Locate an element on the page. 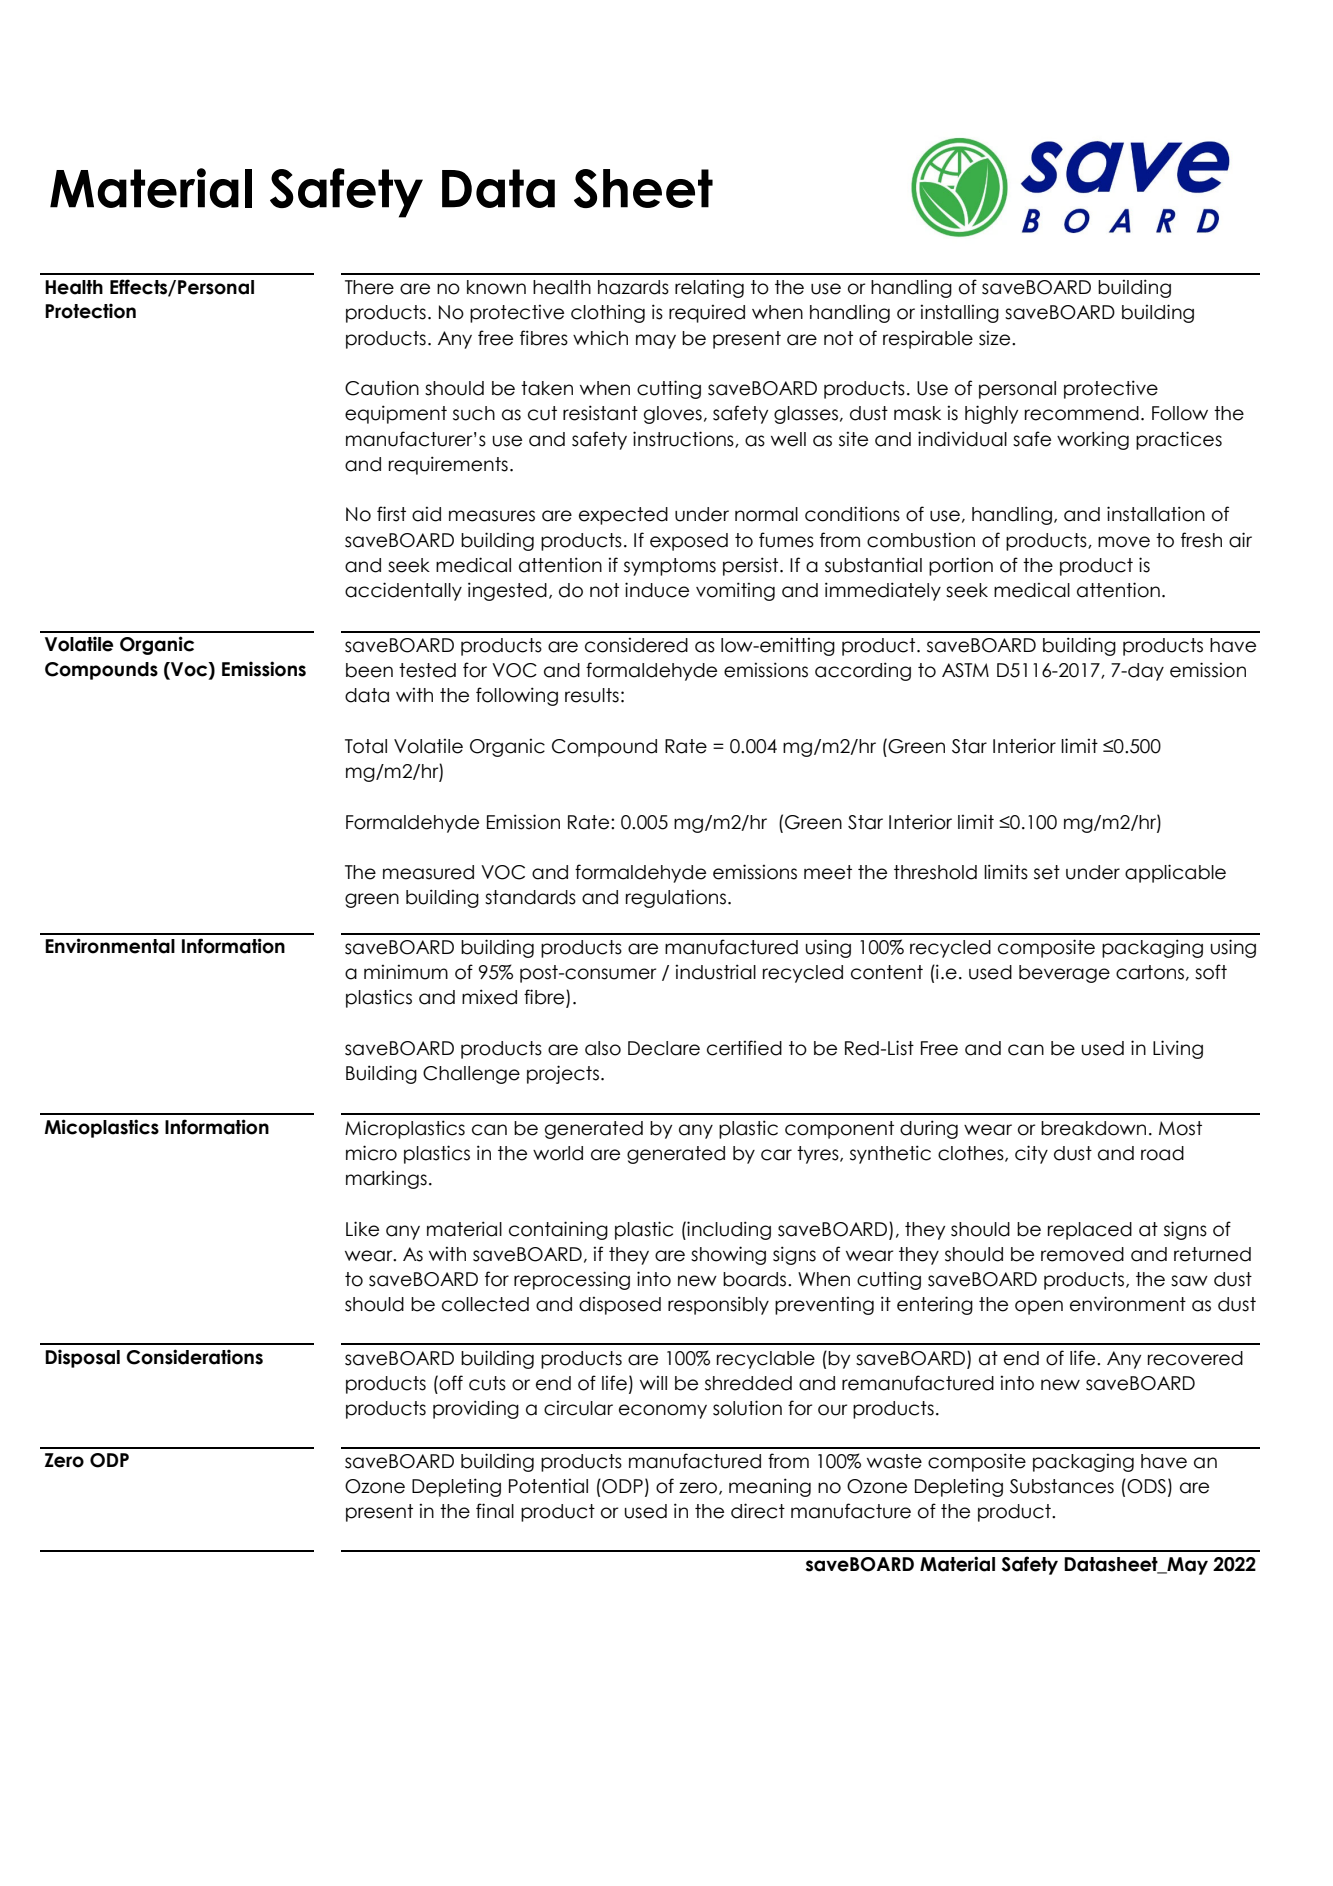  Considerations is located at coordinates (194, 1357).
